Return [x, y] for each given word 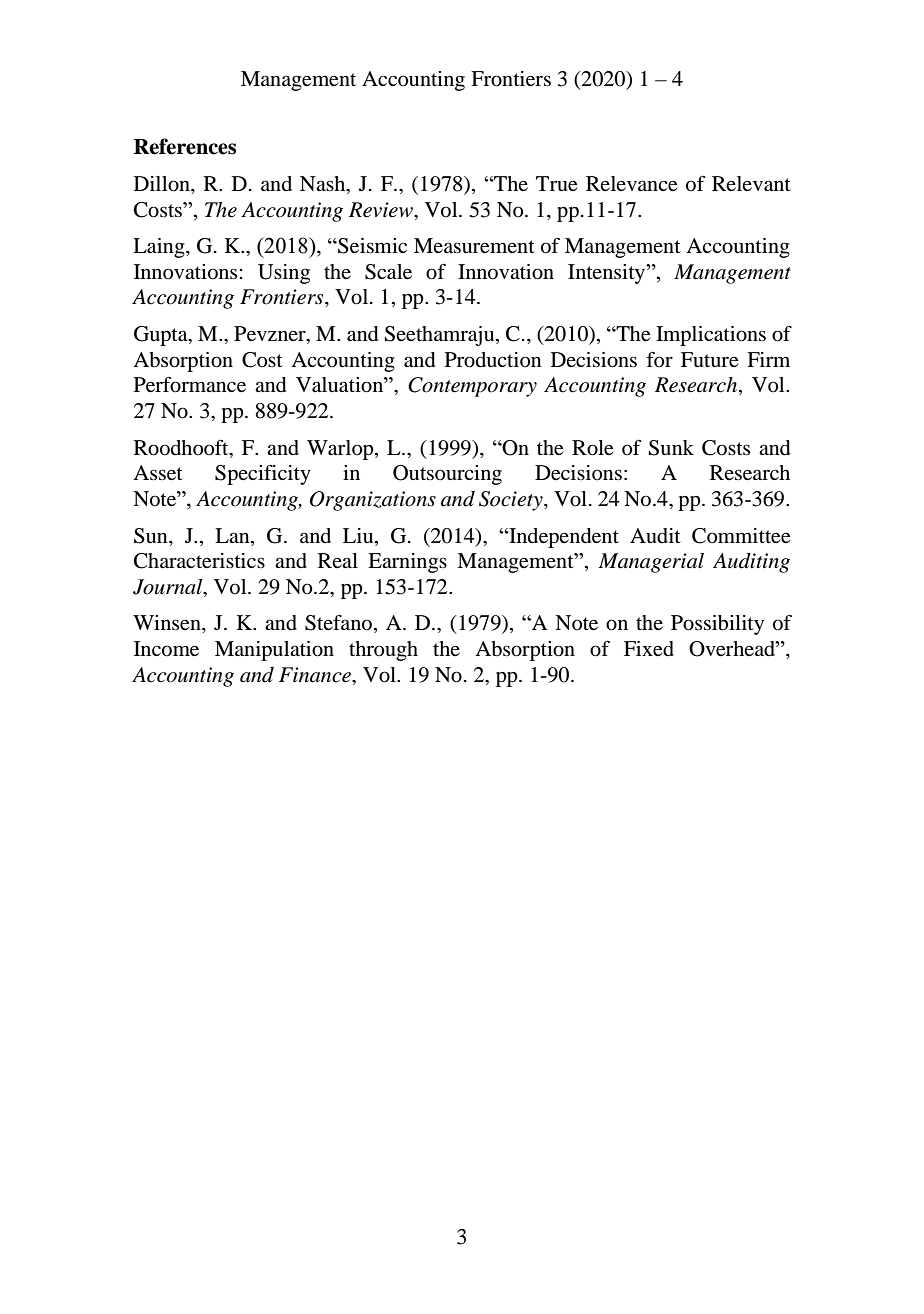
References [185, 146]
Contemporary [472, 387]
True [557, 184]
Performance [190, 385]
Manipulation [274, 651]
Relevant [751, 184]
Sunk [671, 448]
